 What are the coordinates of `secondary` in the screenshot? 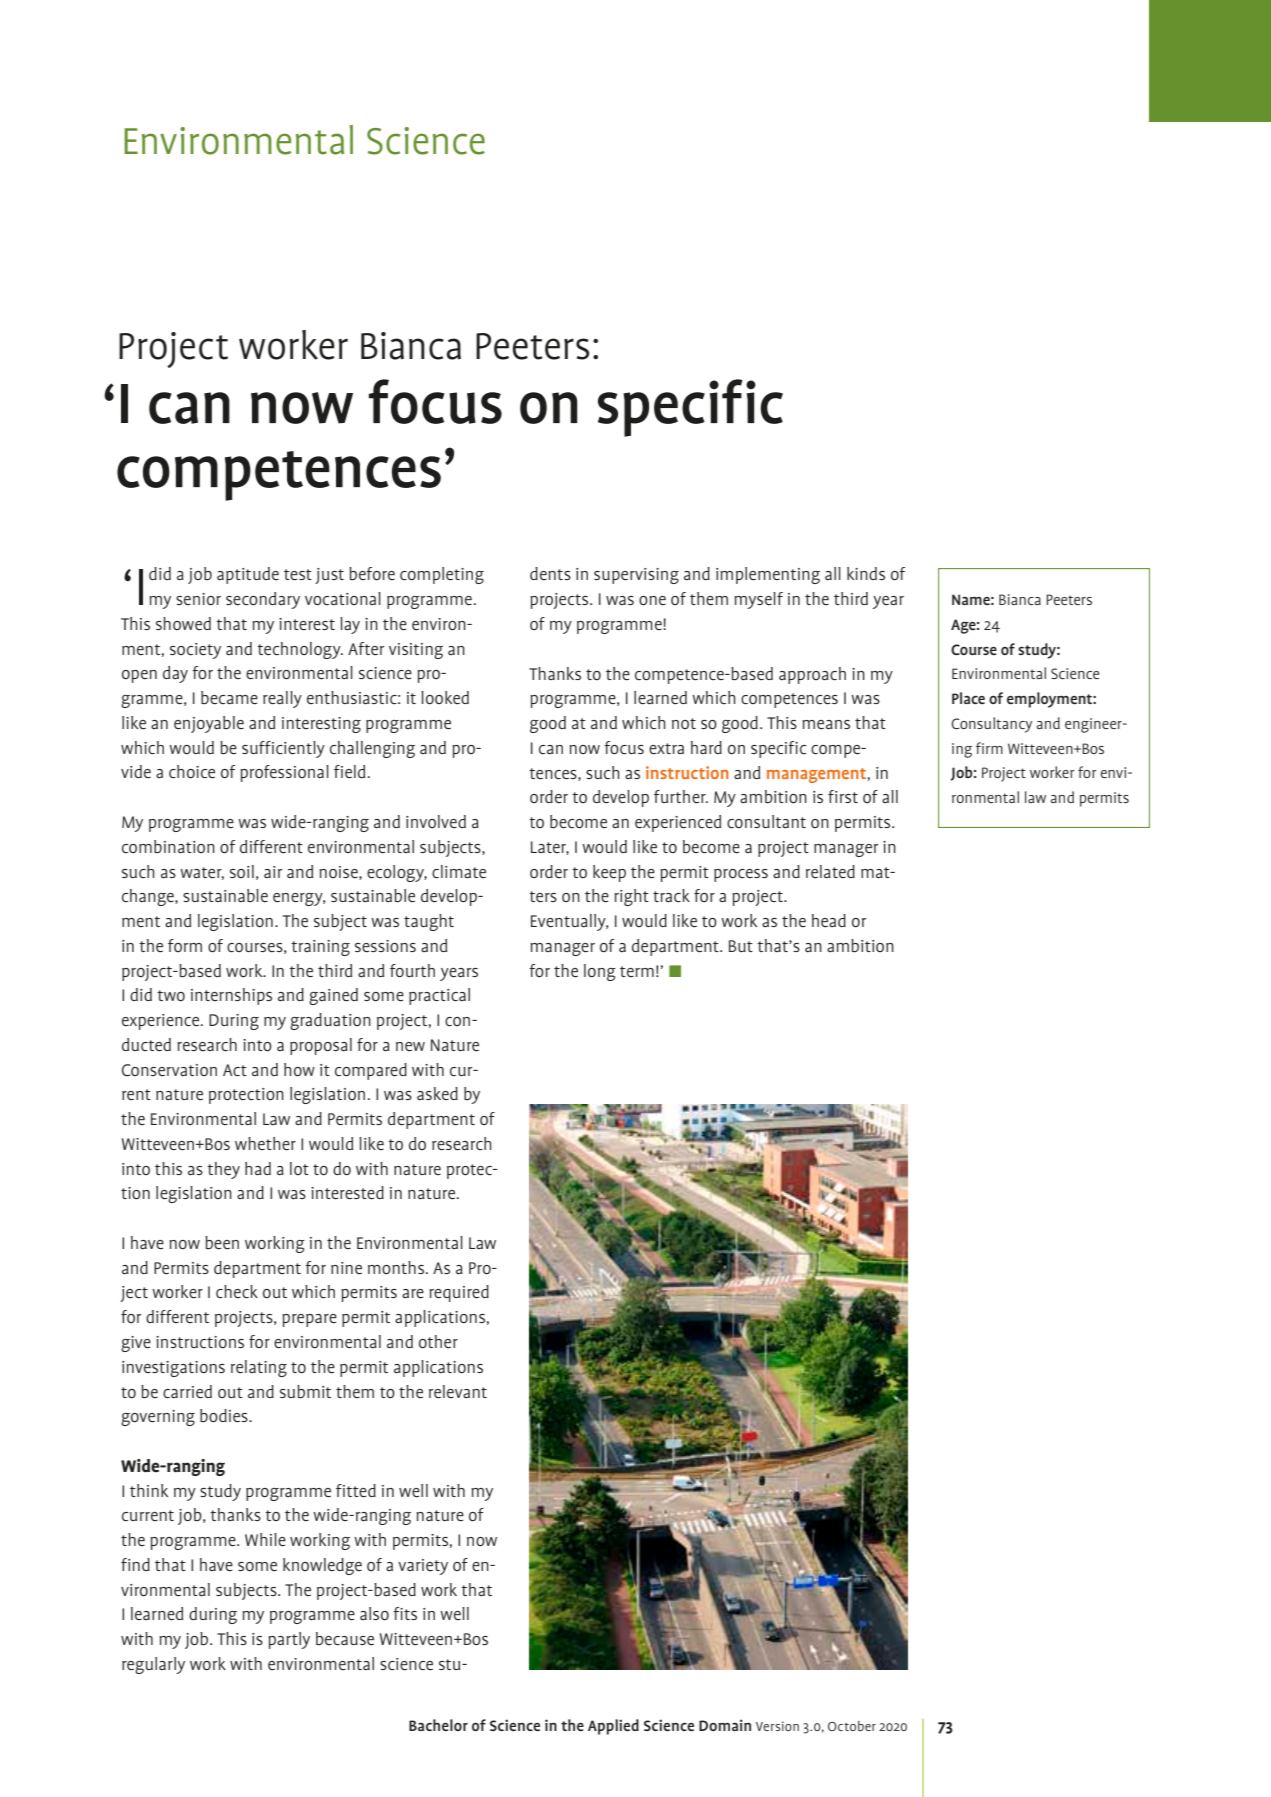 It's located at (263, 600).
